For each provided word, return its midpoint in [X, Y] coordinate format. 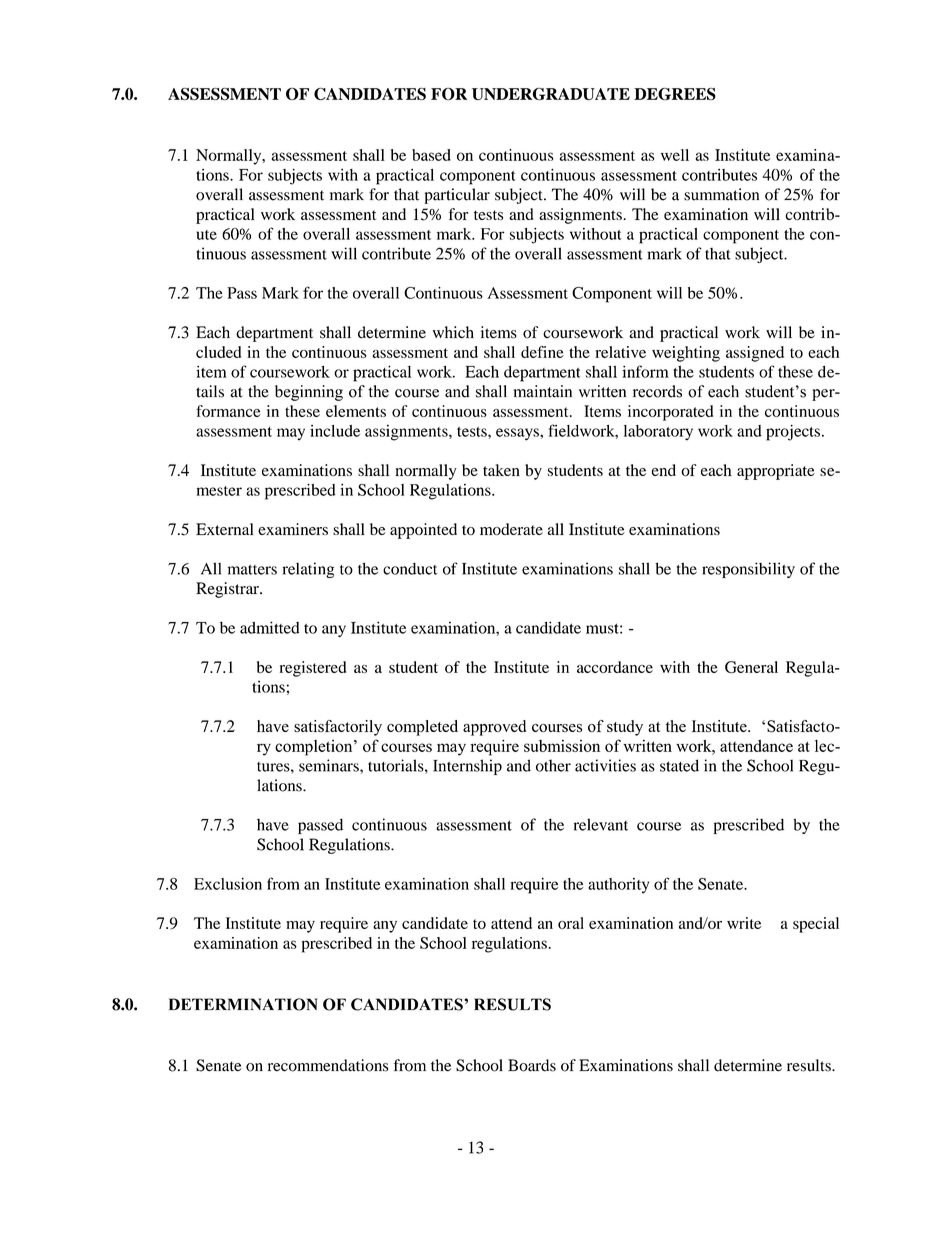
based [431, 155]
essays [518, 434]
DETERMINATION [243, 1004]
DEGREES [675, 94]
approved [494, 728]
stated [679, 765]
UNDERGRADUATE [551, 94]
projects [793, 433]
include [335, 431]
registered [313, 669]
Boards [532, 1065]
